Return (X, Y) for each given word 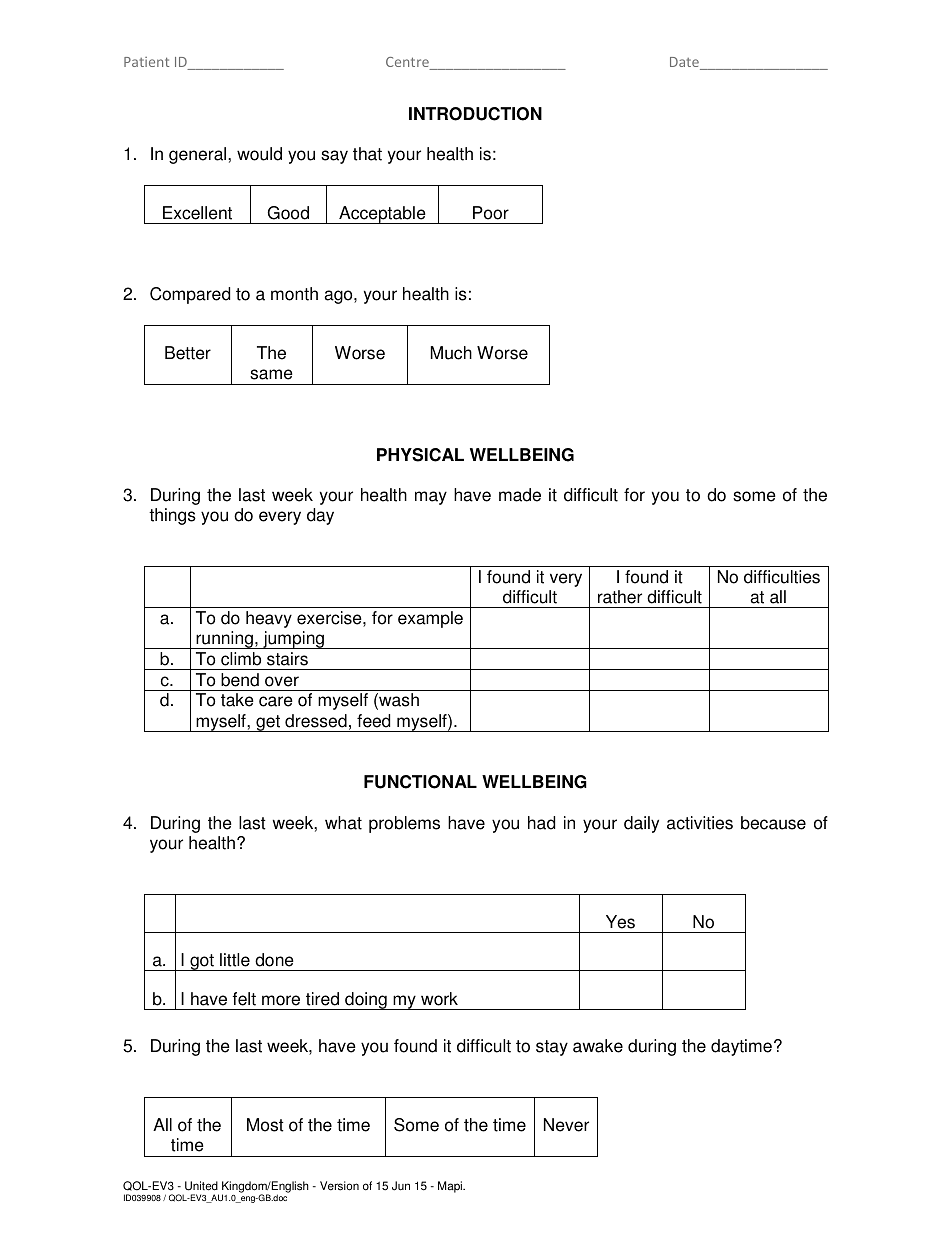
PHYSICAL (420, 455)
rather (620, 597)
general (199, 155)
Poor (491, 213)
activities (700, 823)
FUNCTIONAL (420, 782)
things (172, 516)
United (201, 1186)
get (268, 723)
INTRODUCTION (475, 114)
